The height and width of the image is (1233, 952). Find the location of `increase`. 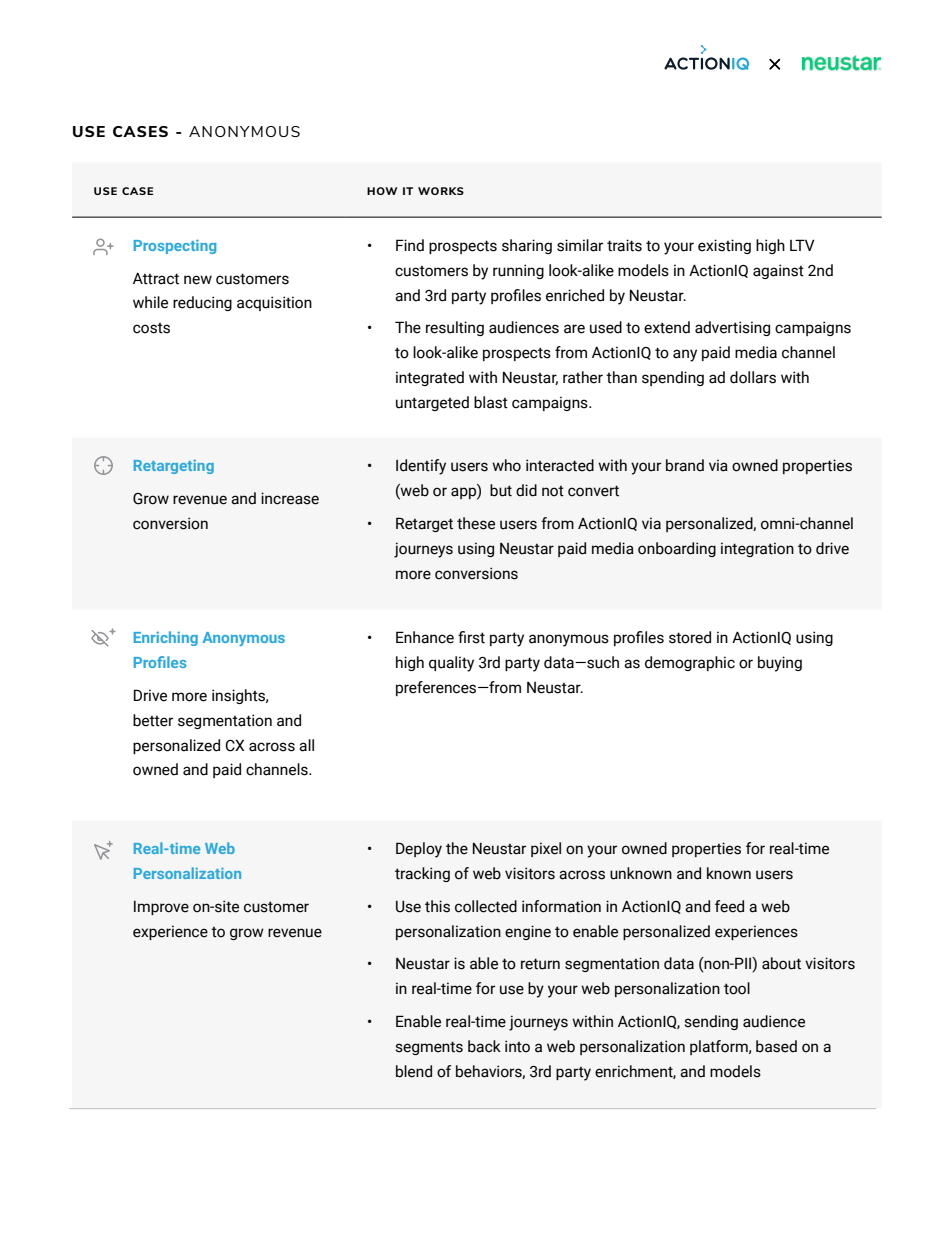

increase is located at coordinates (290, 498).
